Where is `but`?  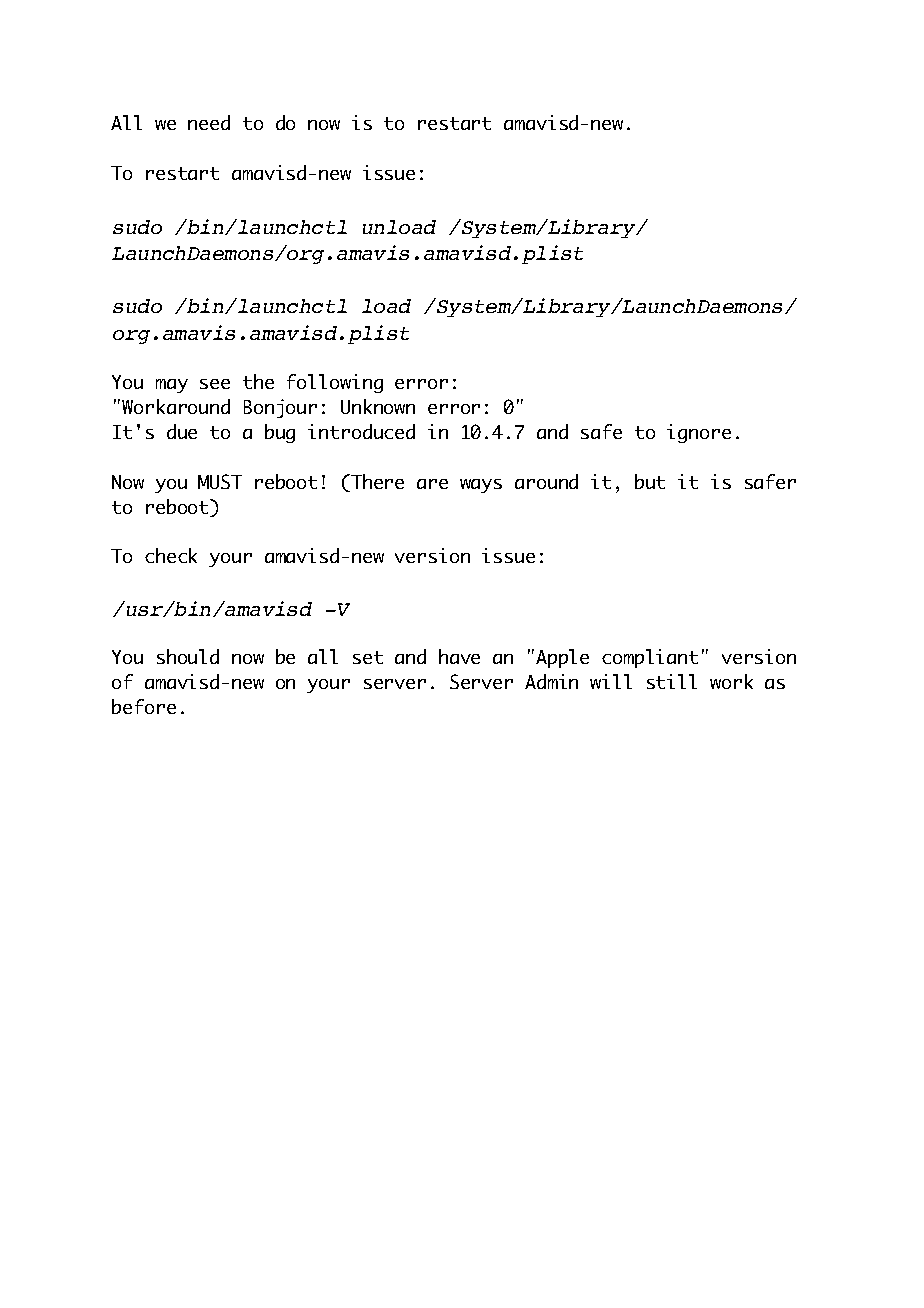
but is located at coordinates (650, 481).
